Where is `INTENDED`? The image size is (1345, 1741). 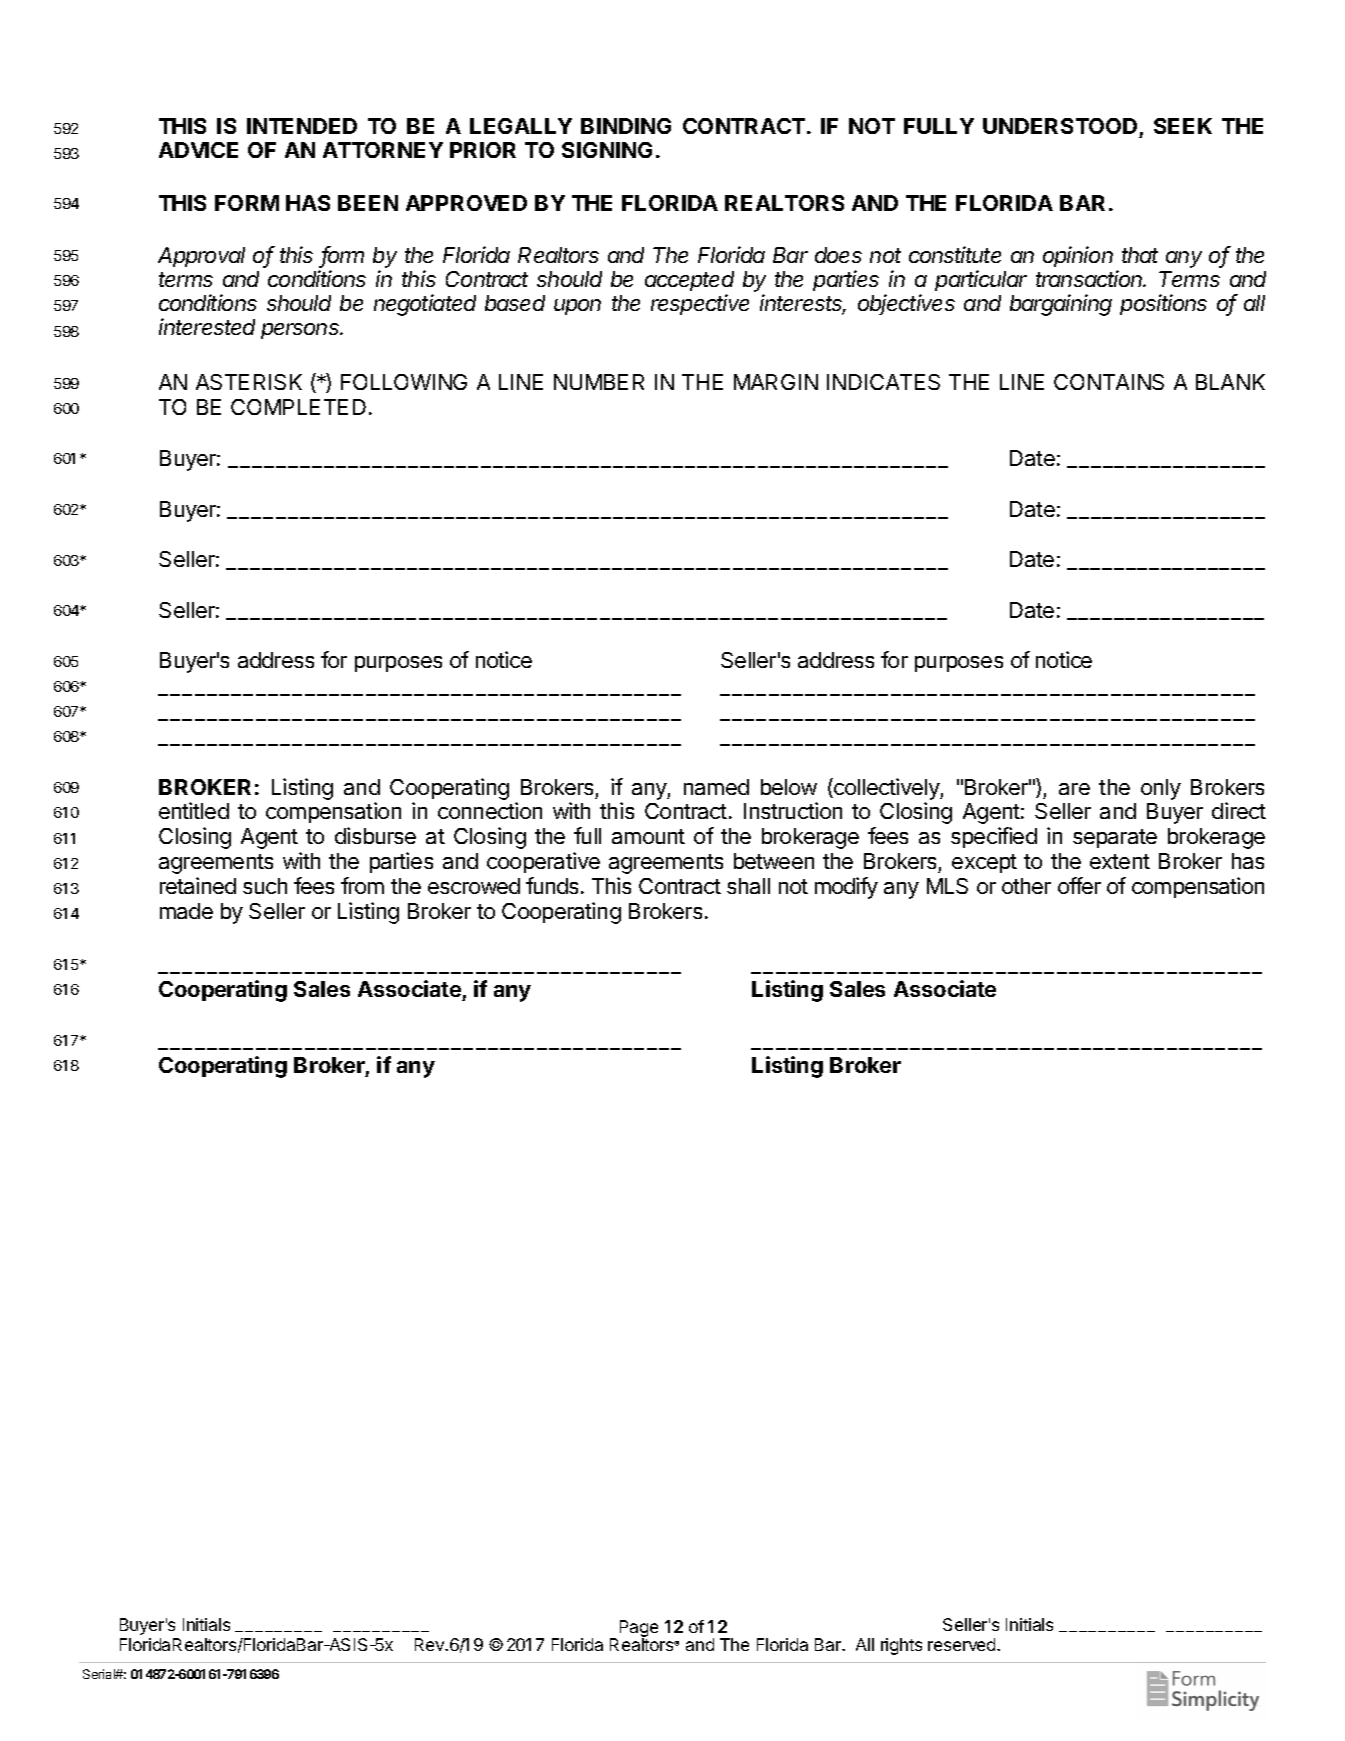 INTENDED is located at coordinates (302, 126).
